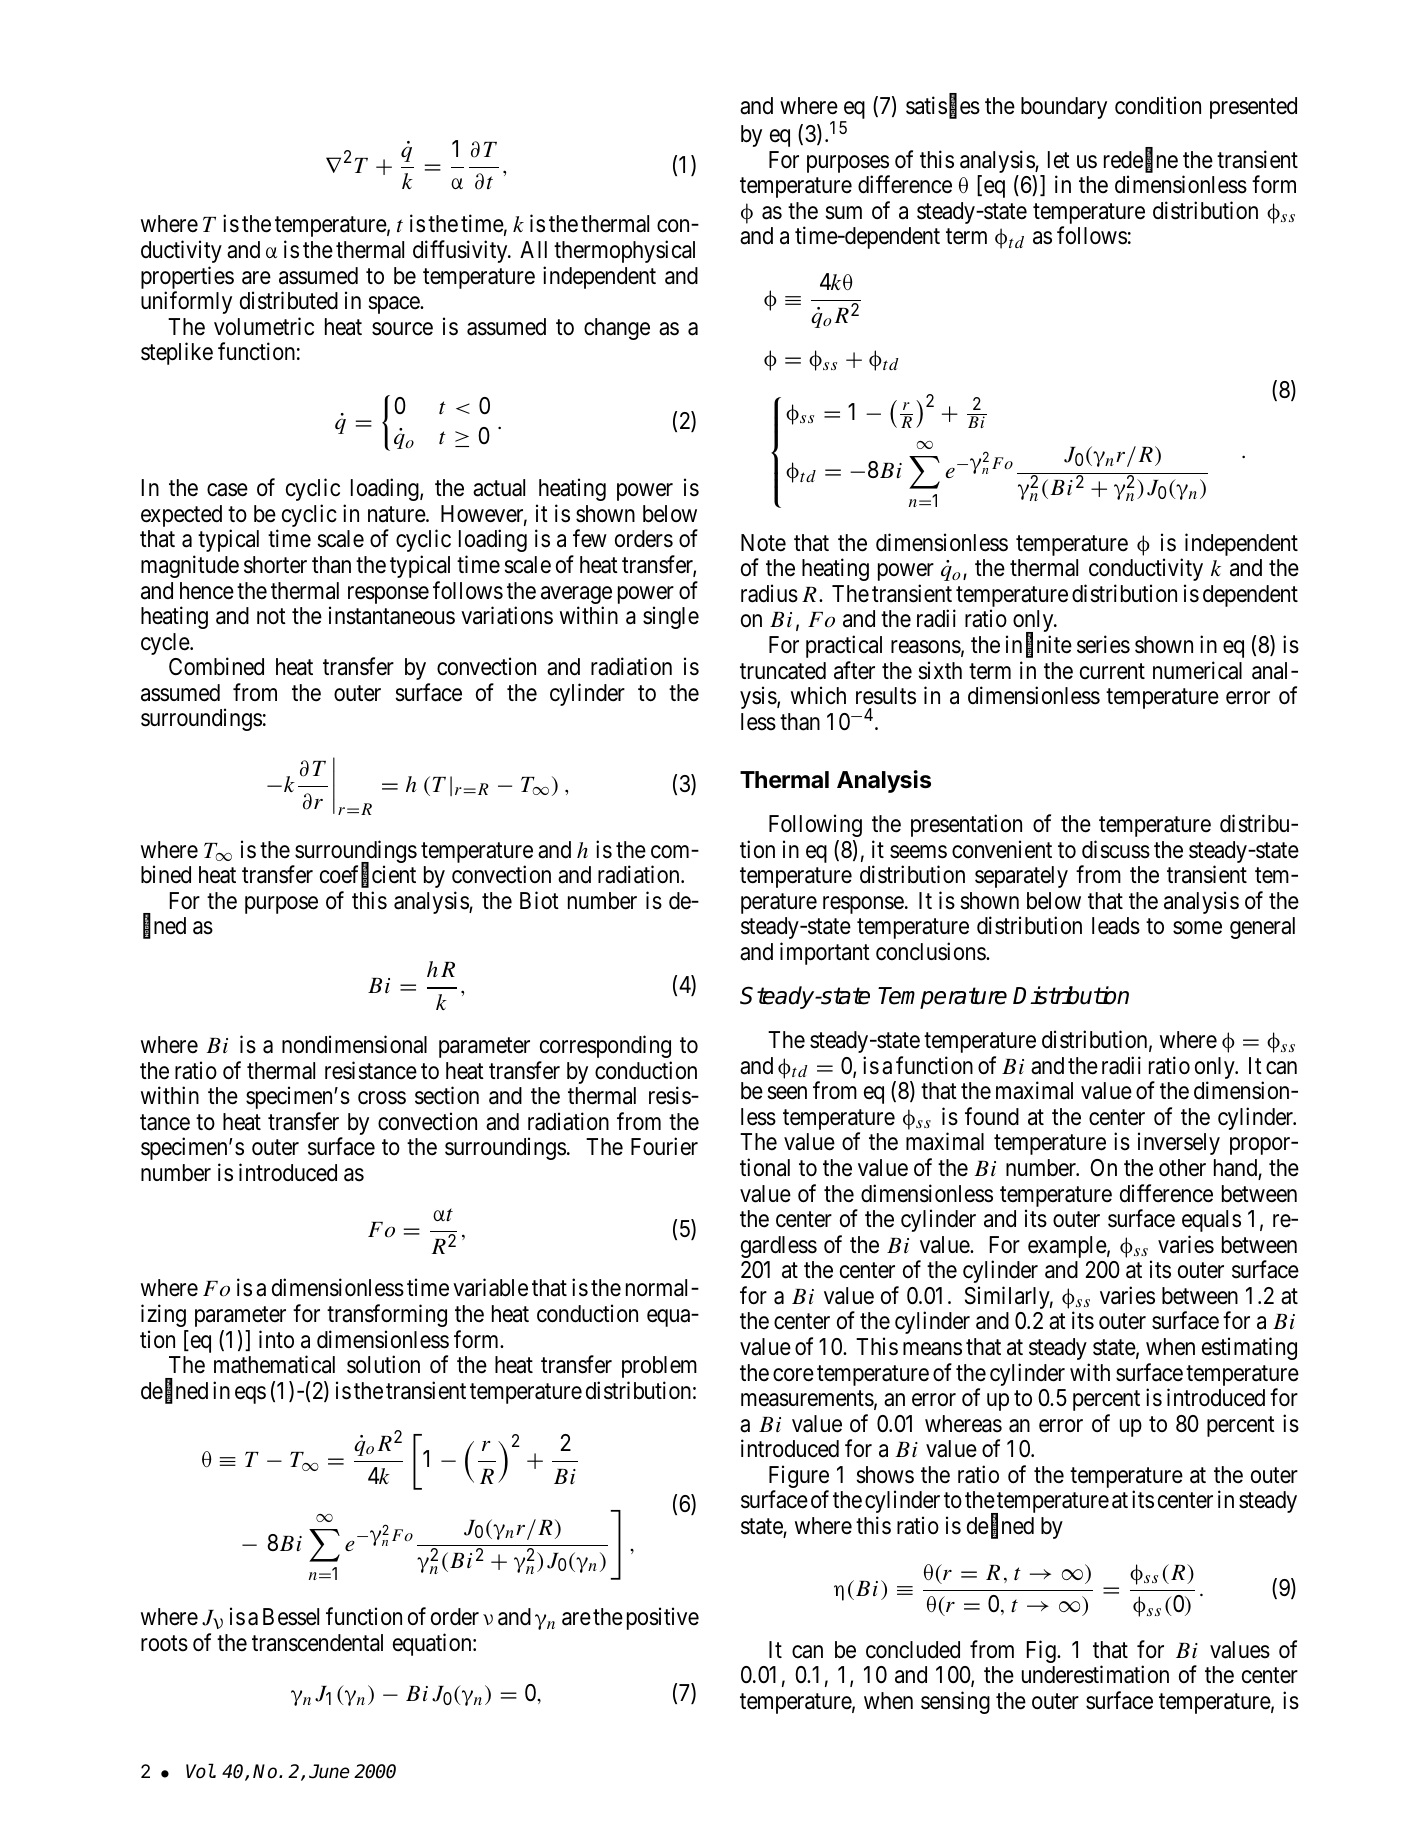  I want to click on into, so click(276, 1339).
